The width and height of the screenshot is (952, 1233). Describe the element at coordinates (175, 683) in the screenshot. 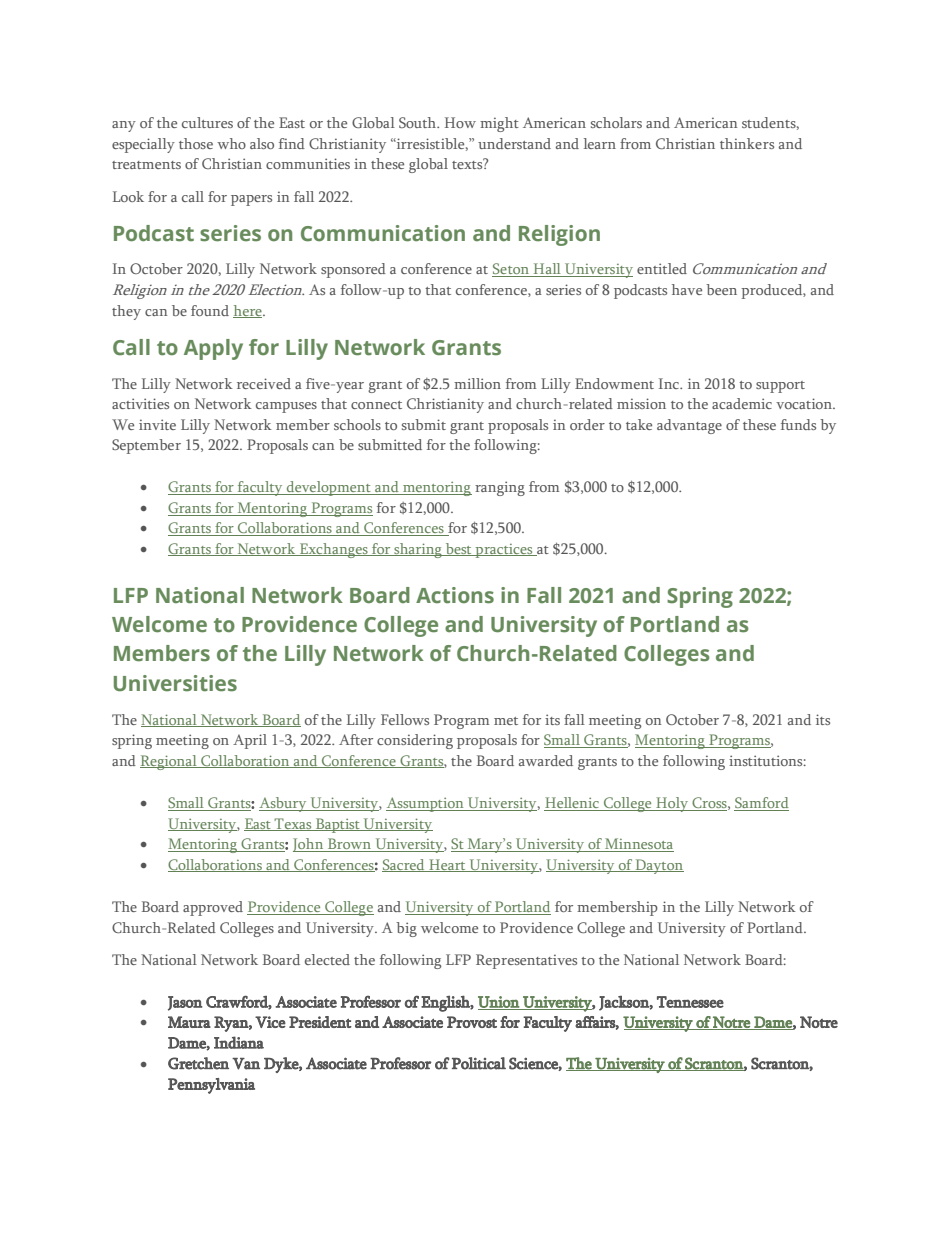

I see `Universities` at that location.
